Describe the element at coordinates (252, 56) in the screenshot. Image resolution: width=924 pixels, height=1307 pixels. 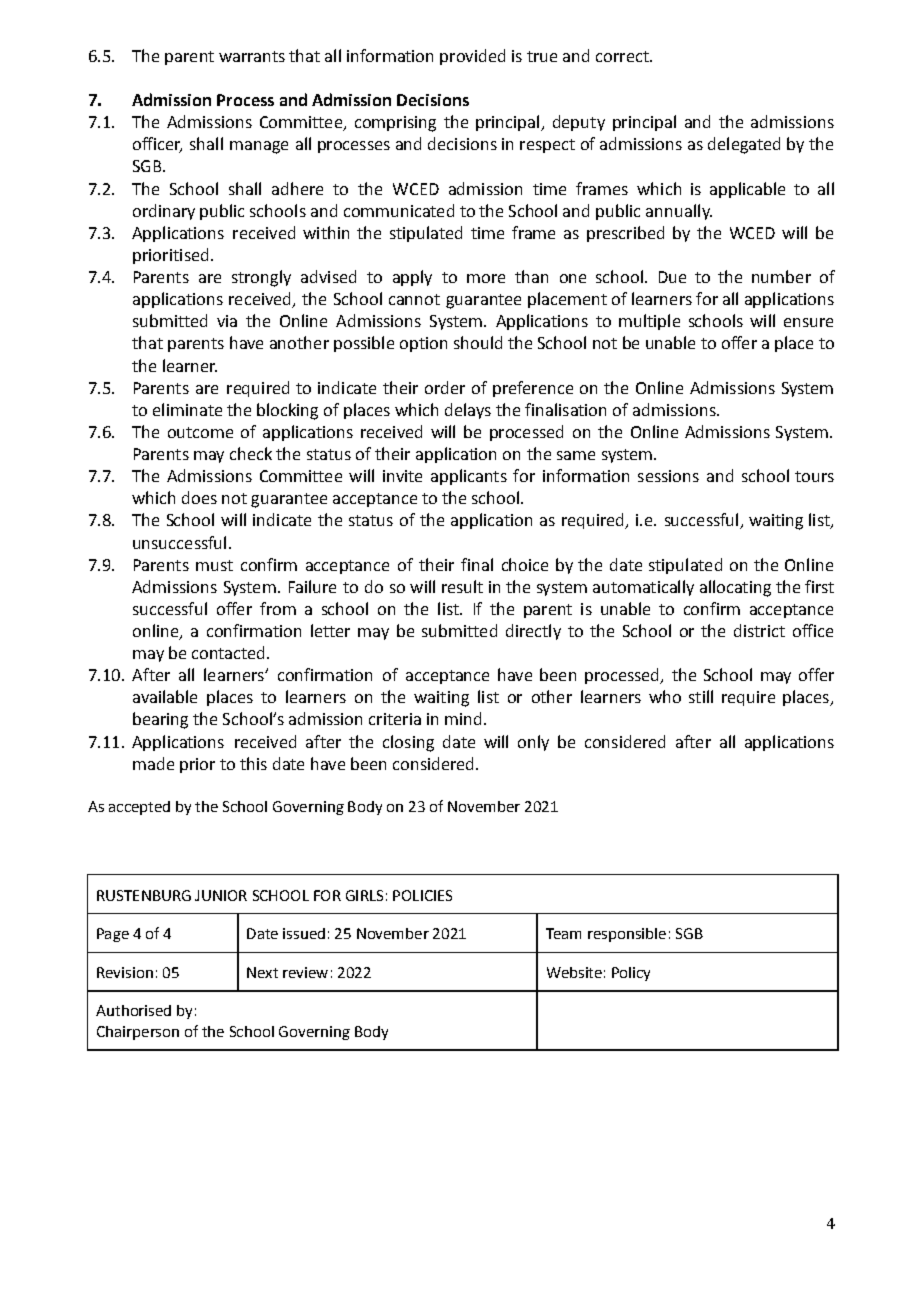
I see `warrants` at that location.
